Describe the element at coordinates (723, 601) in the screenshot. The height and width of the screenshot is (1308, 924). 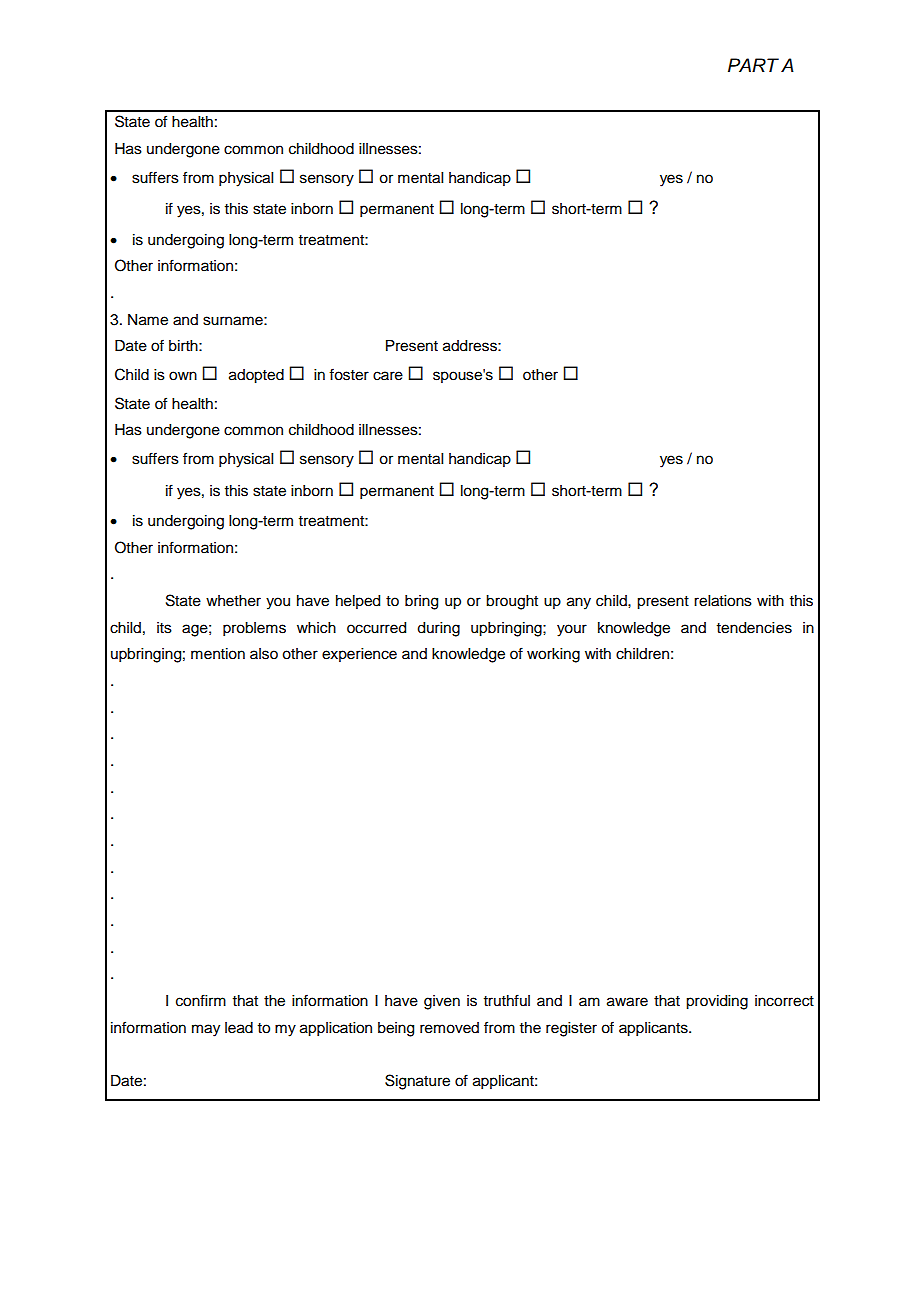
I see `relations` at that location.
